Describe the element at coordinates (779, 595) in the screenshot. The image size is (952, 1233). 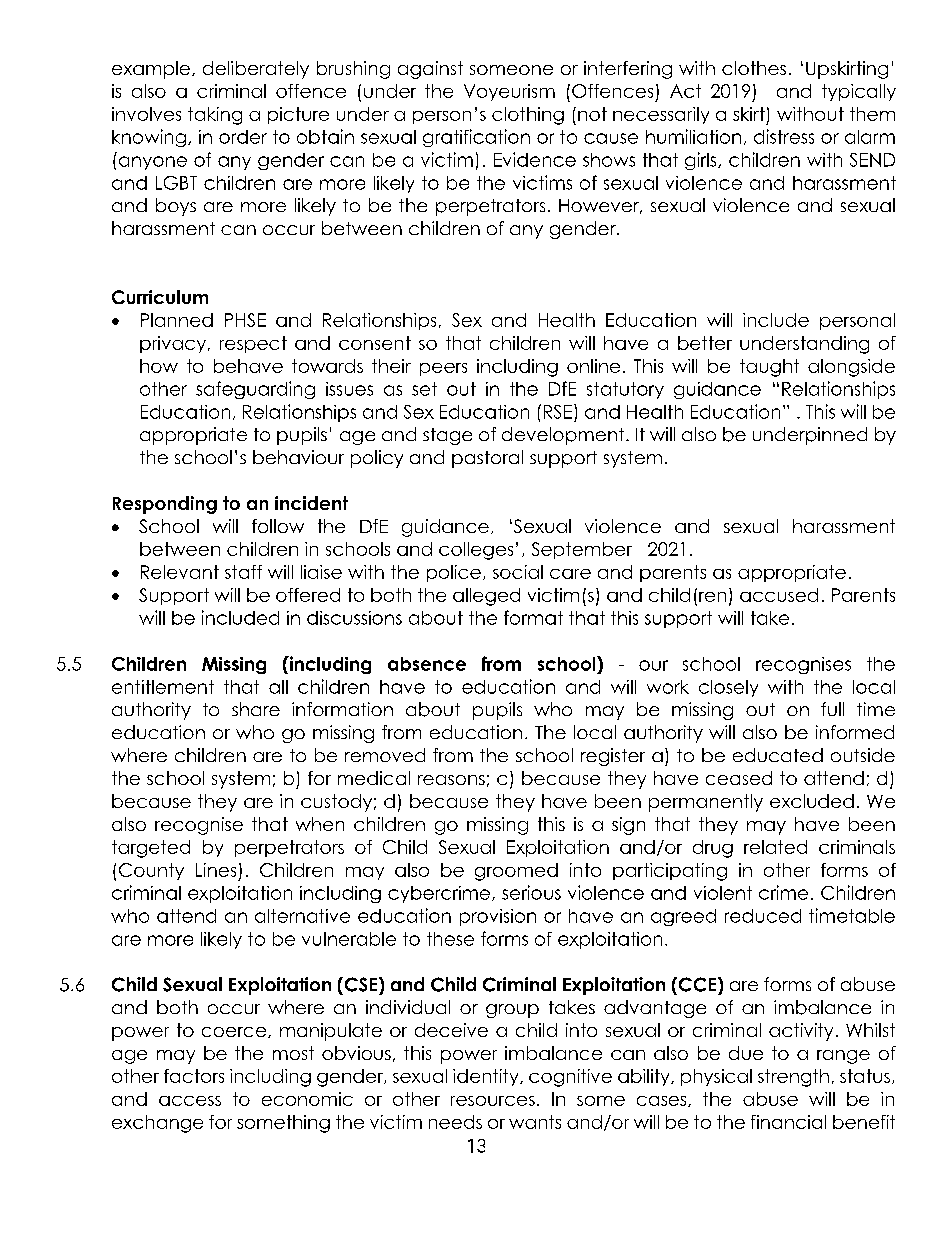
I see `accused` at that location.
